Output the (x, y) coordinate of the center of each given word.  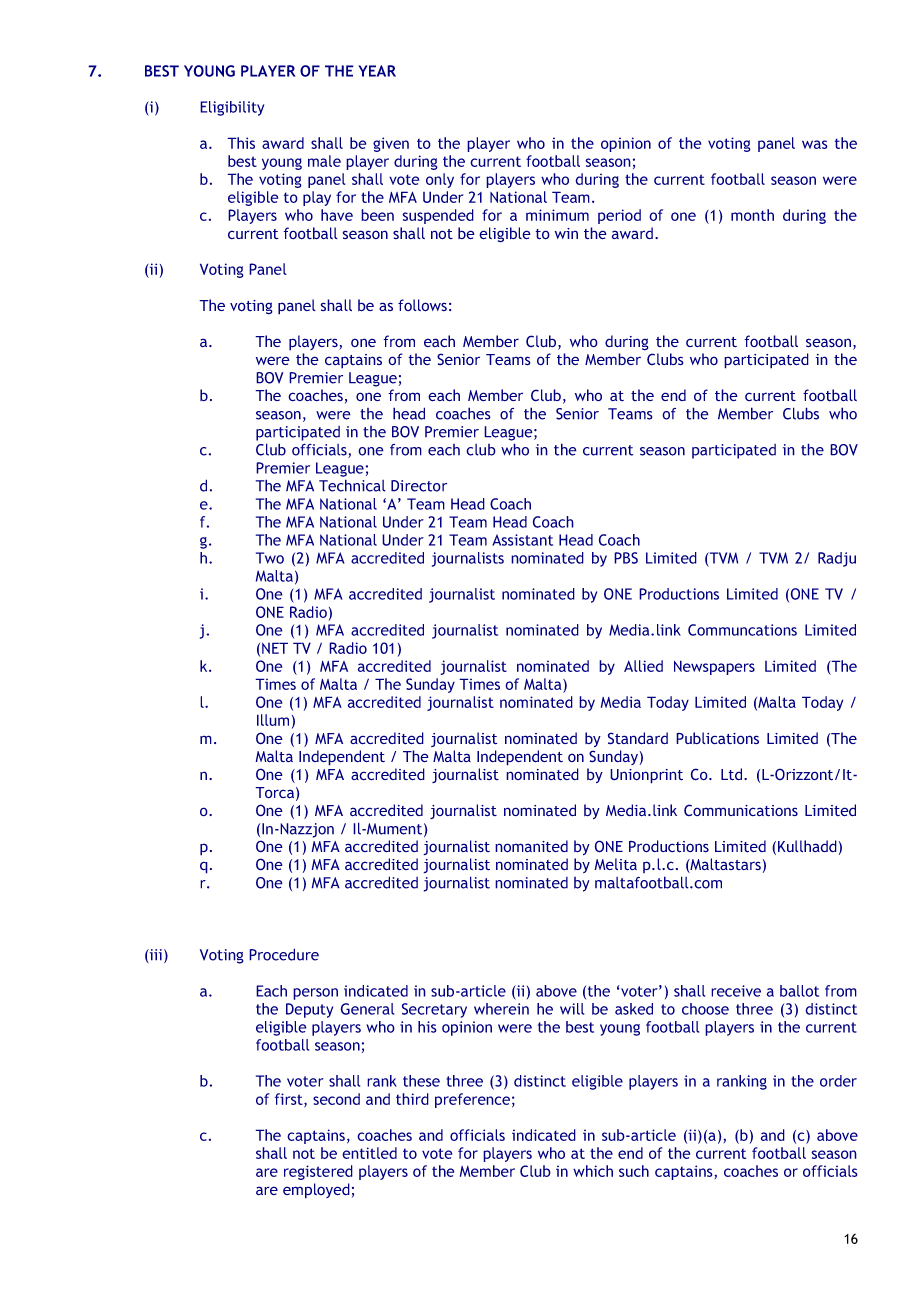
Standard (638, 738)
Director (419, 486)
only (440, 180)
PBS (626, 558)
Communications (741, 810)
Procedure (284, 954)
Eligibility (232, 108)
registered (318, 1172)
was (815, 144)
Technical (352, 485)
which (593, 1171)
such (634, 1171)
